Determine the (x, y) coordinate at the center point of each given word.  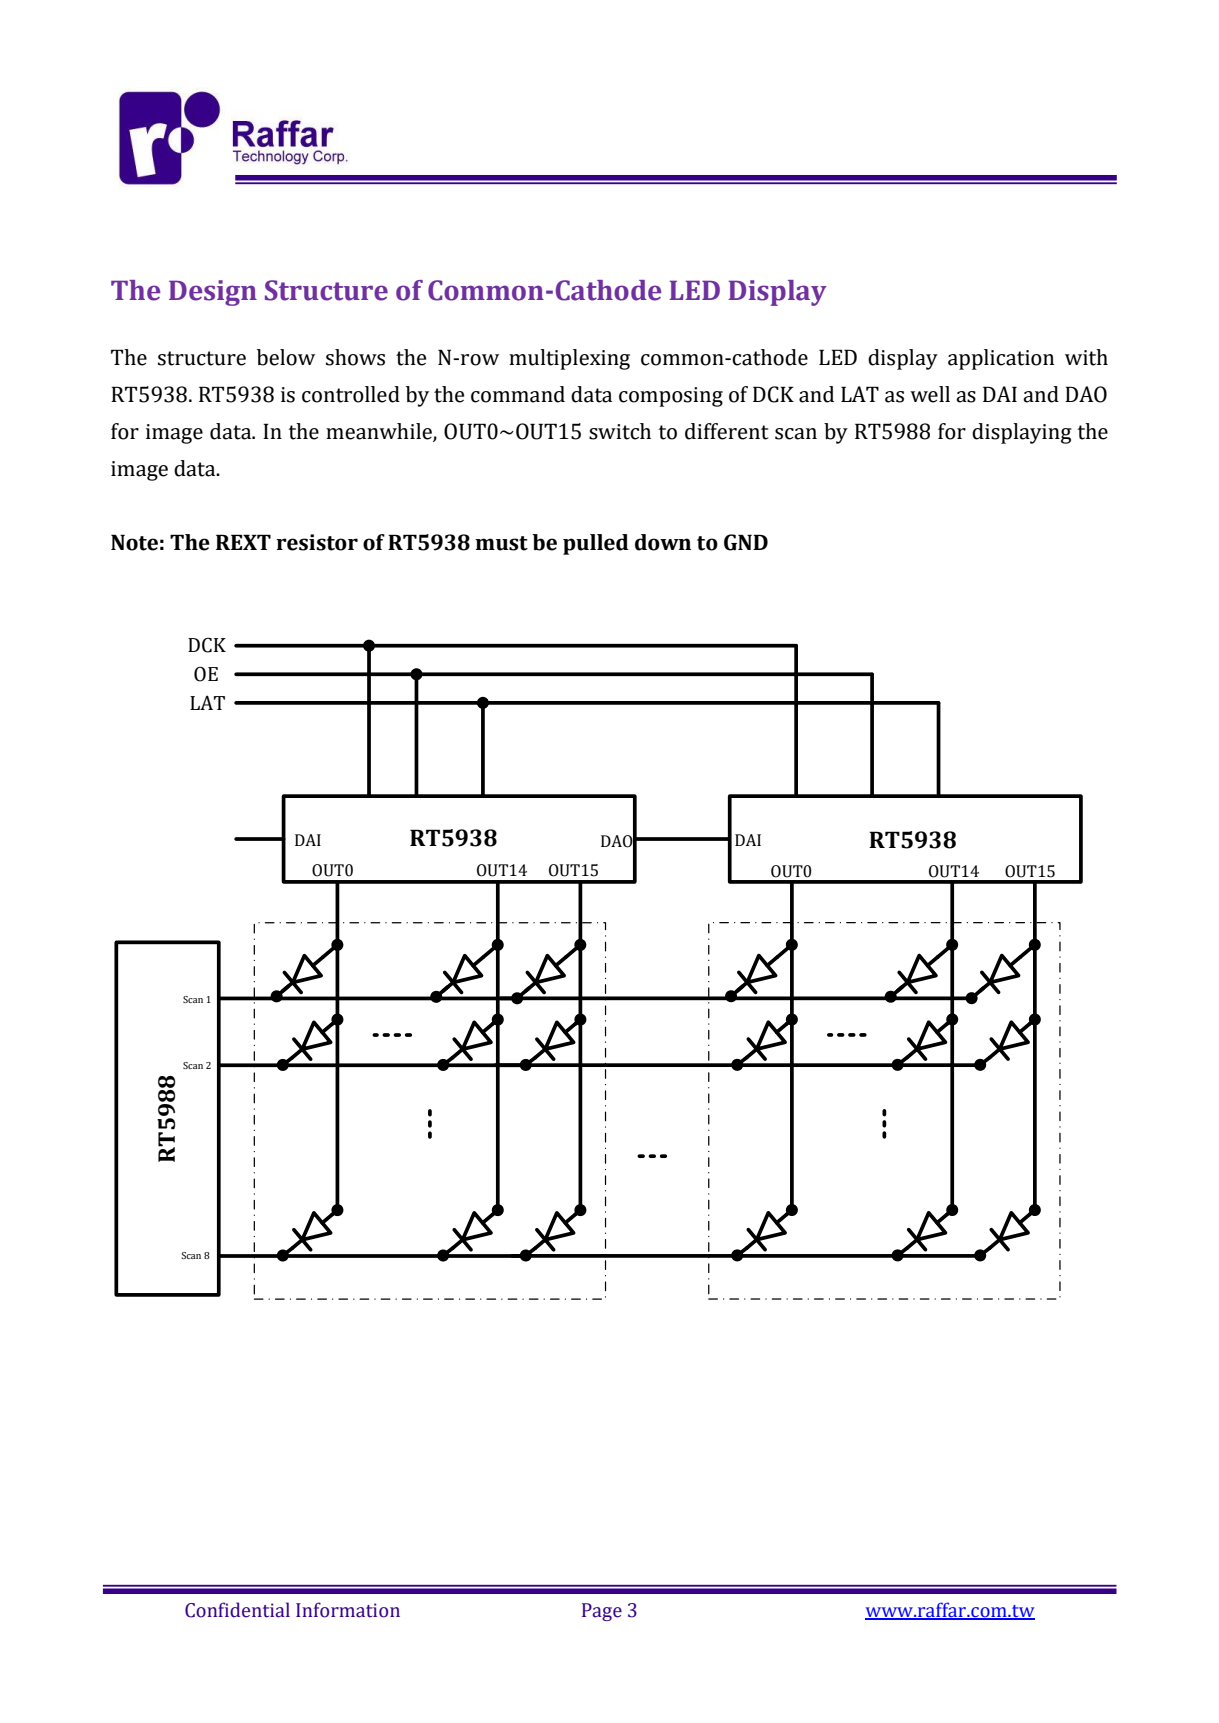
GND (746, 542)
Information (348, 1610)
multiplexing (569, 359)
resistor (317, 542)
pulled (596, 544)
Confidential (237, 1610)
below (286, 357)
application (1001, 359)
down (663, 542)
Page (602, 1612)
